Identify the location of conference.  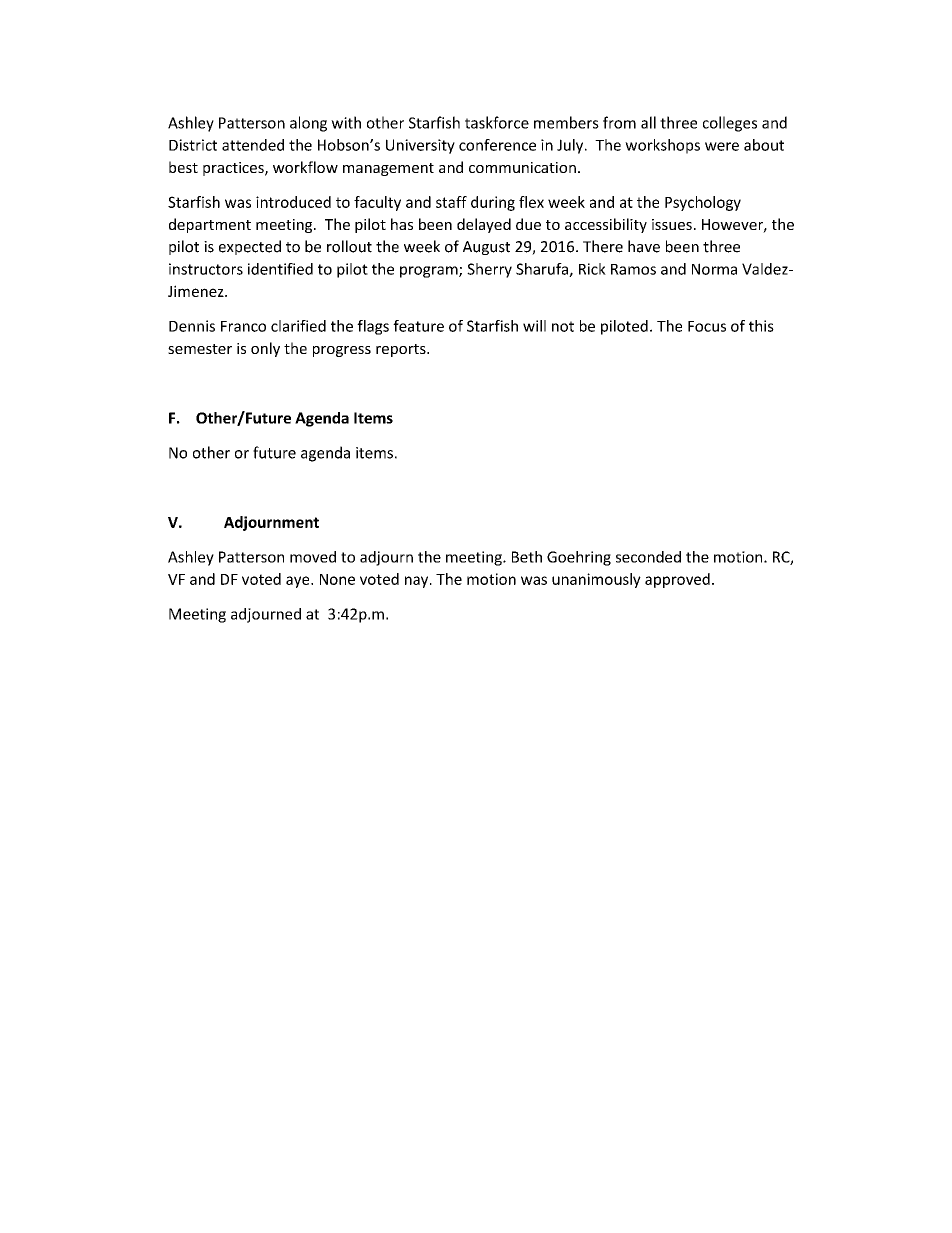
(497, 145).
